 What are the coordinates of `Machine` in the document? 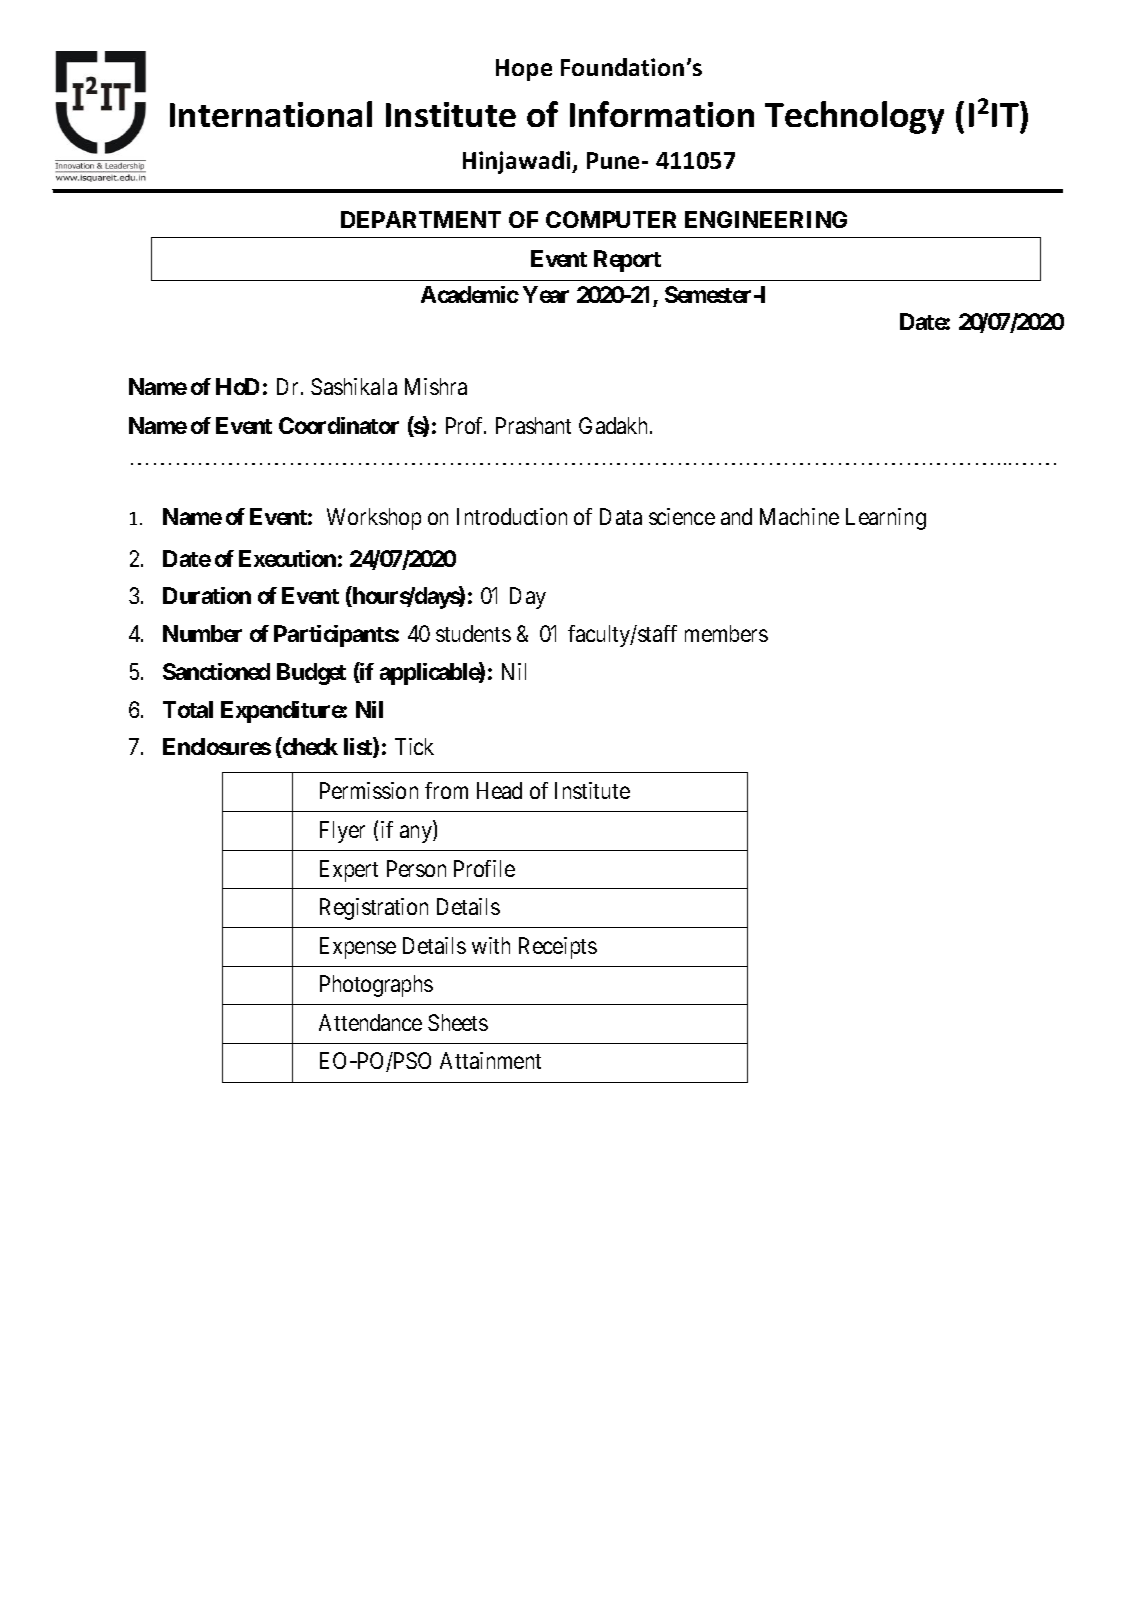 It's located at (799, 516).
